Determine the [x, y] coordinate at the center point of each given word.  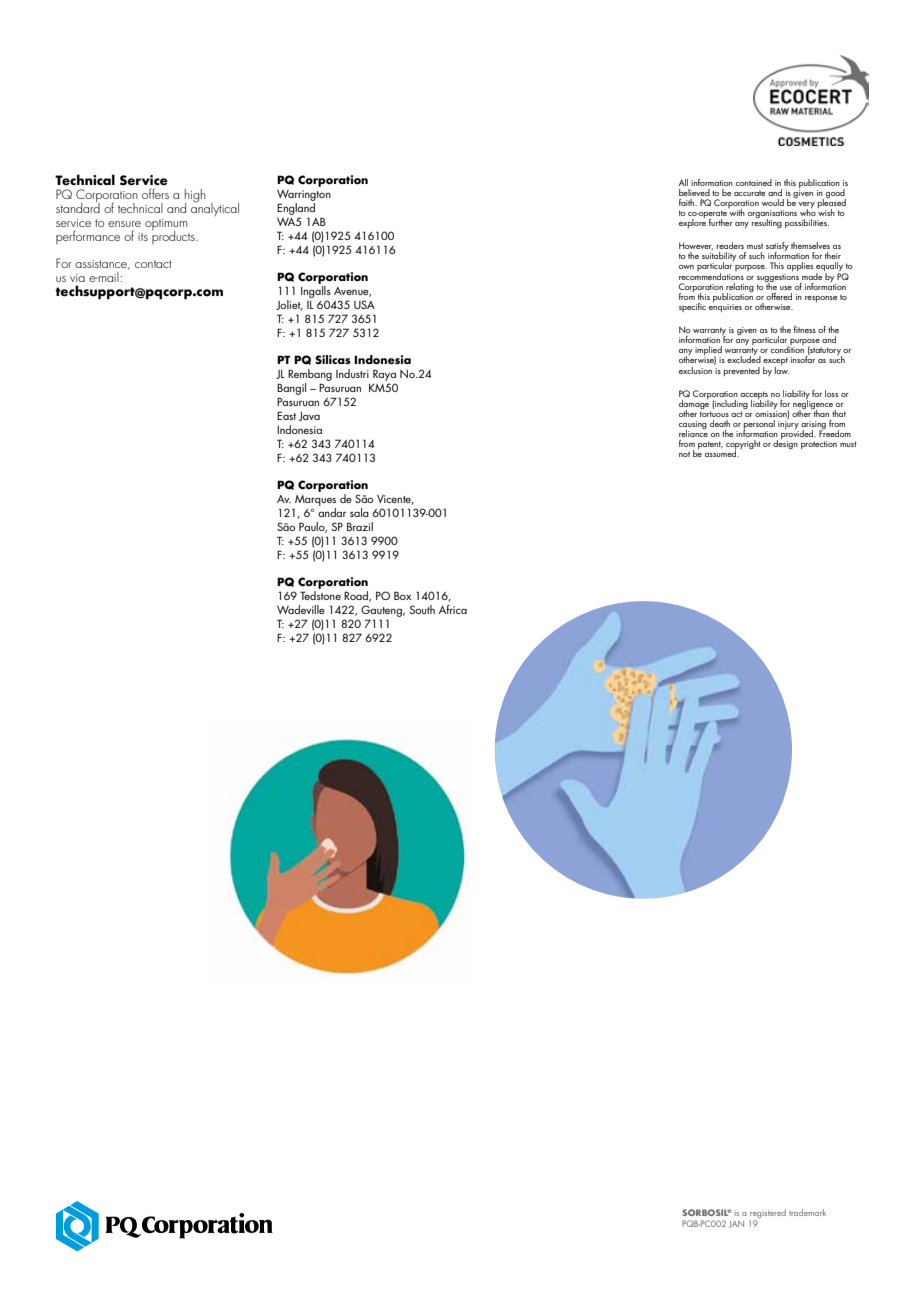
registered [767, 1215]
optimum [166, 226]
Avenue [352, 292]
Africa [453, 609]
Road [357, 596]
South [422, 609]
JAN [736, 1224]
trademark [807, 1212]
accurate [749, 193]
